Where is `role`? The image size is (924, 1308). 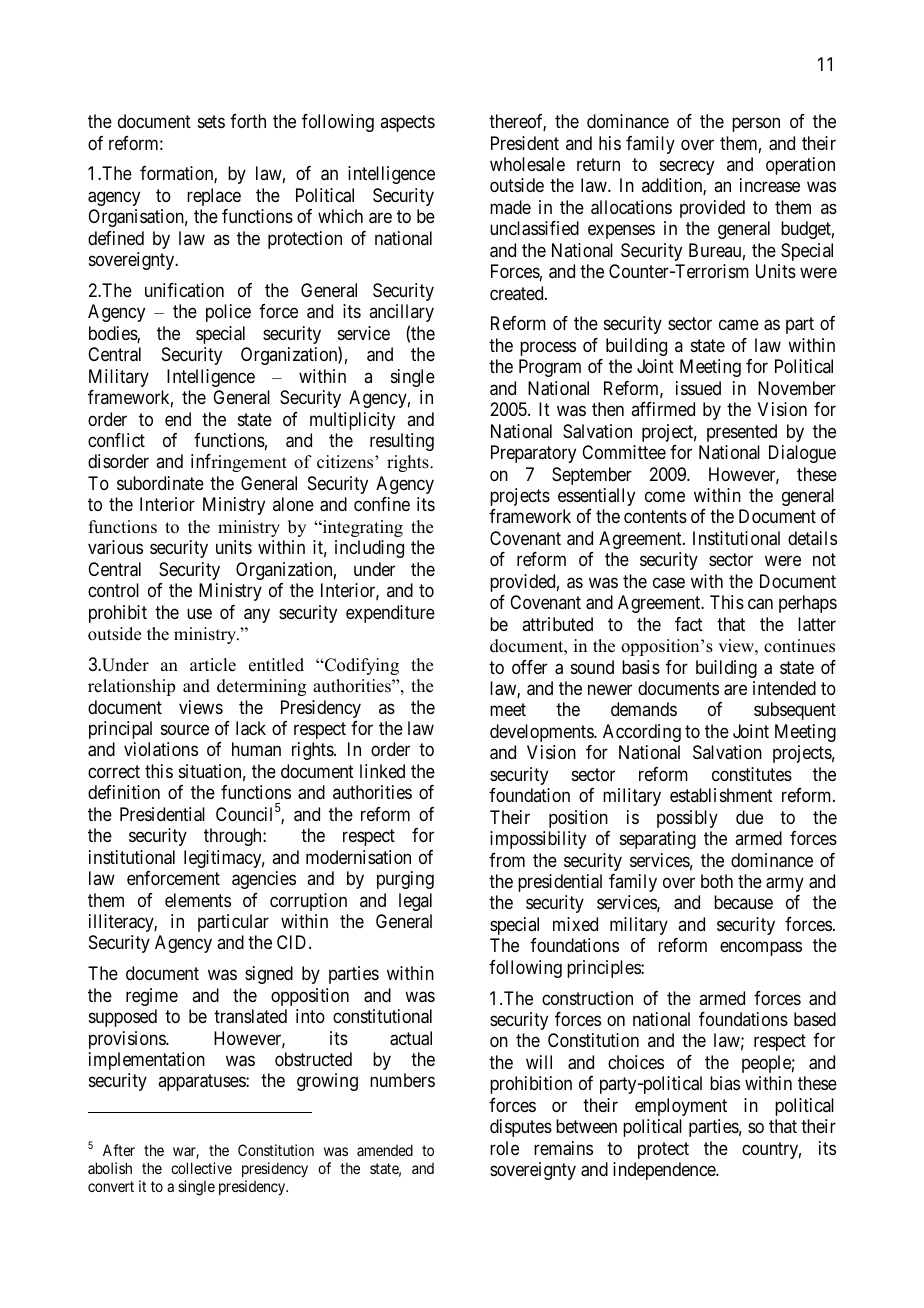 role is located at coordinates (504, 1148).
